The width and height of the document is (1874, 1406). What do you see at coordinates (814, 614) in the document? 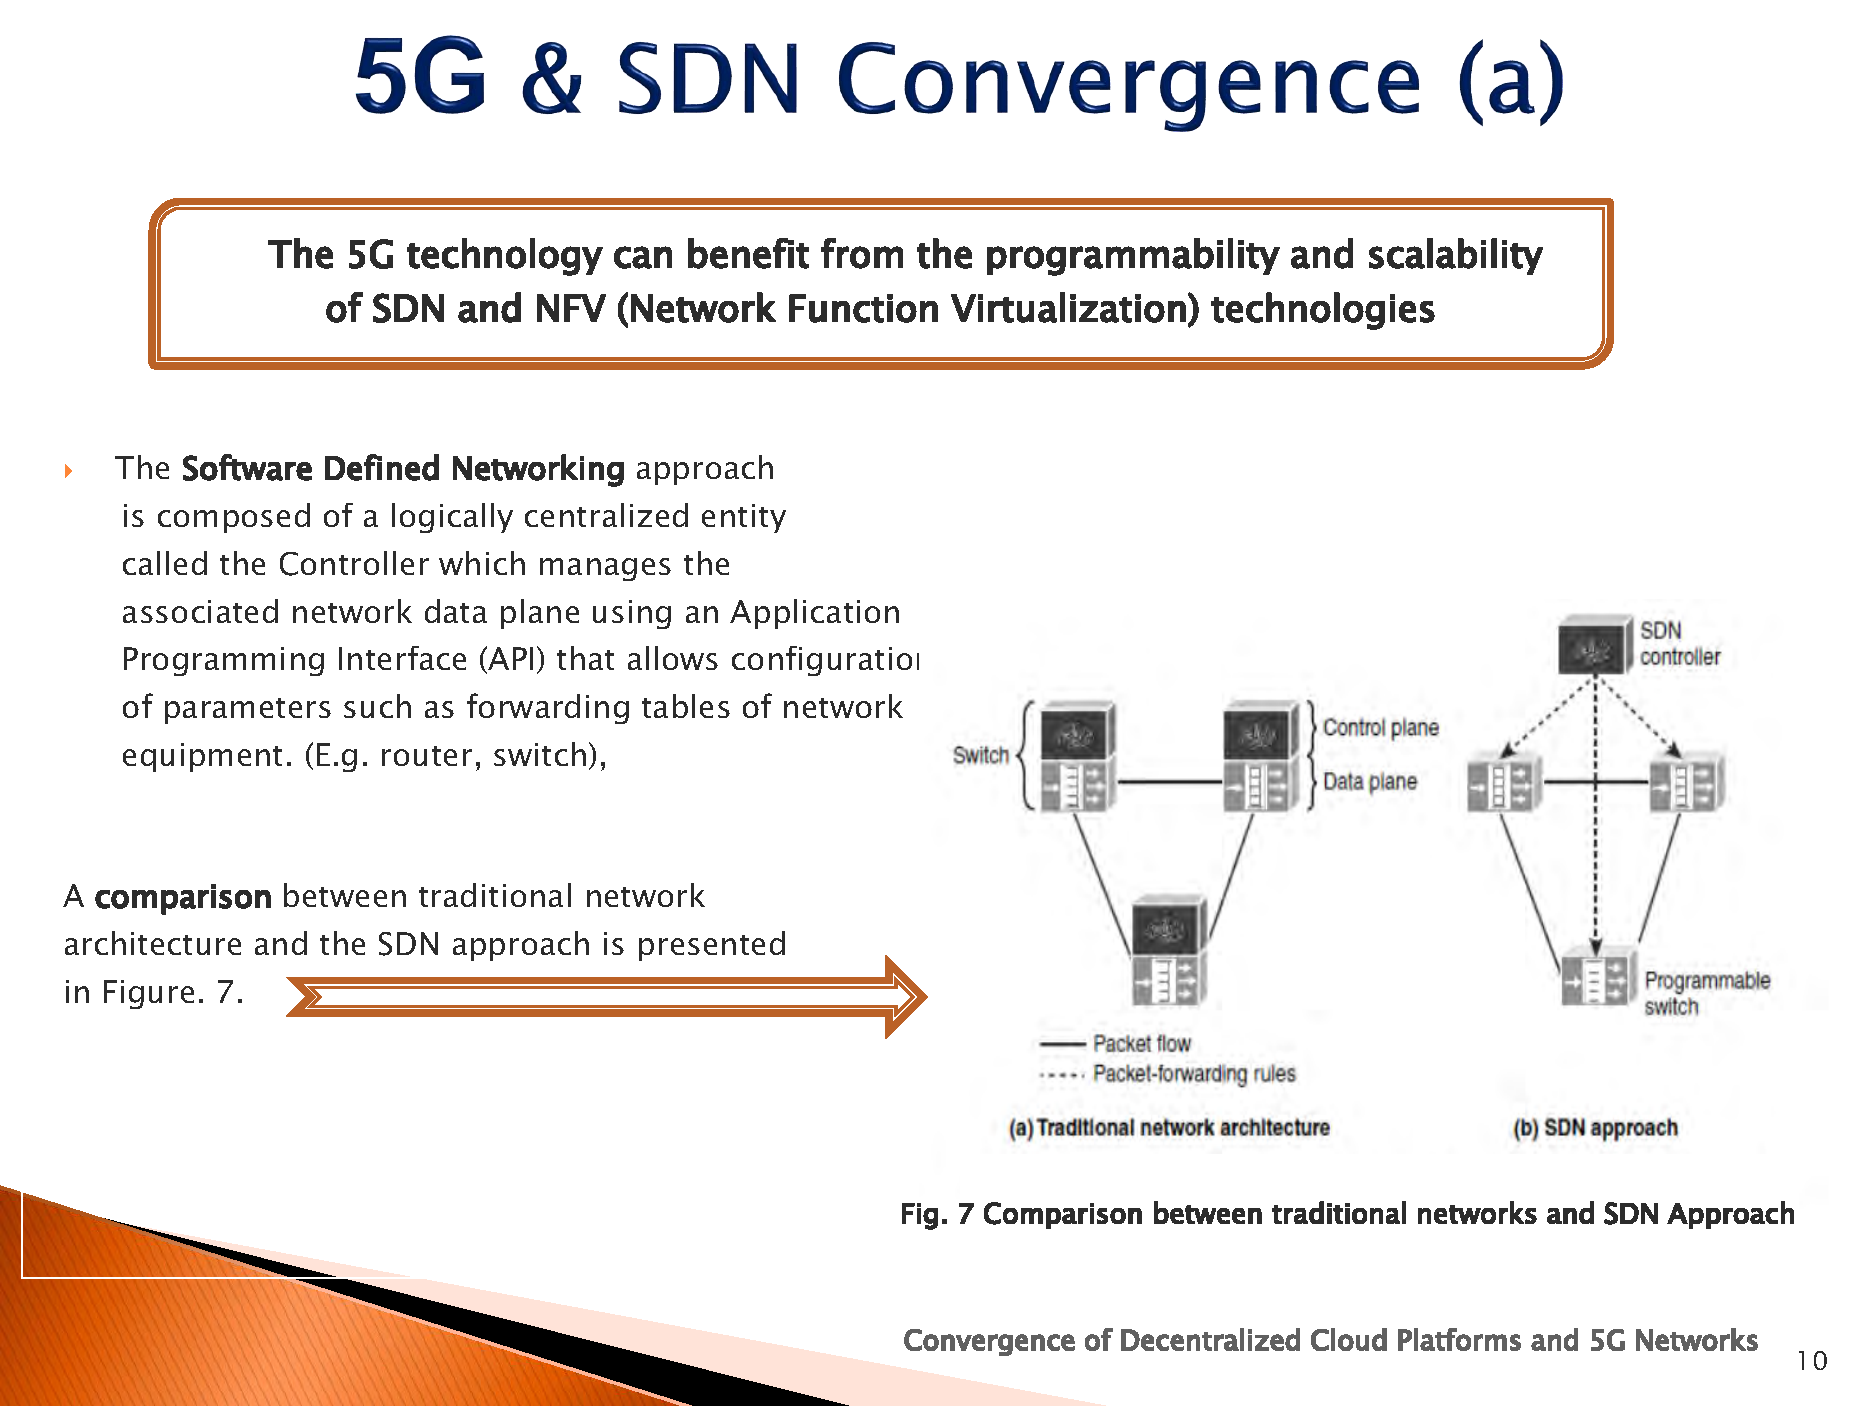
I see `Application` at bounding box center [814, 614].
